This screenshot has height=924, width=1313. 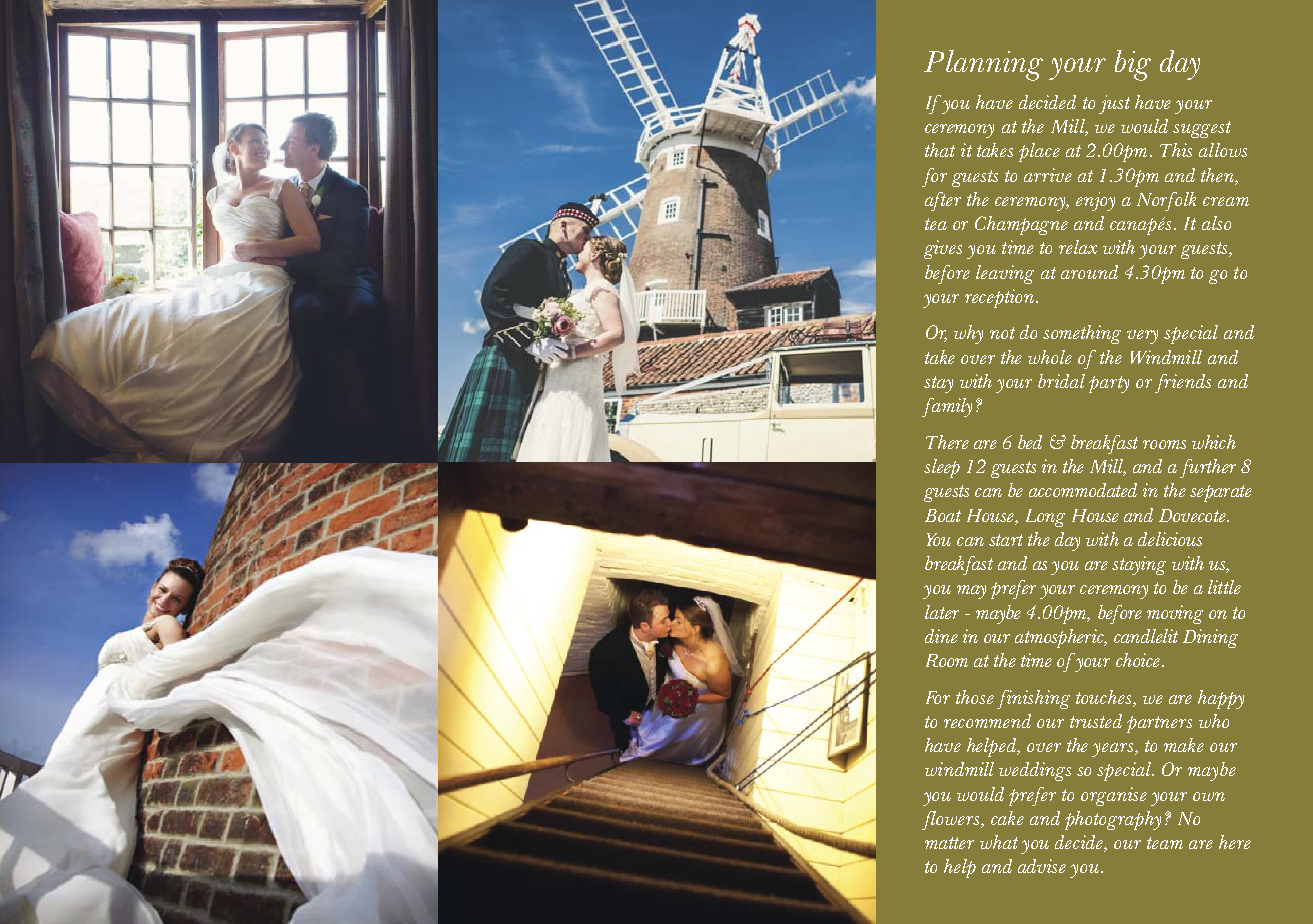 What do you see at coordinates (1221, 699) in the screenshot?
I see `happy` at bounding box center [1221, 699].
